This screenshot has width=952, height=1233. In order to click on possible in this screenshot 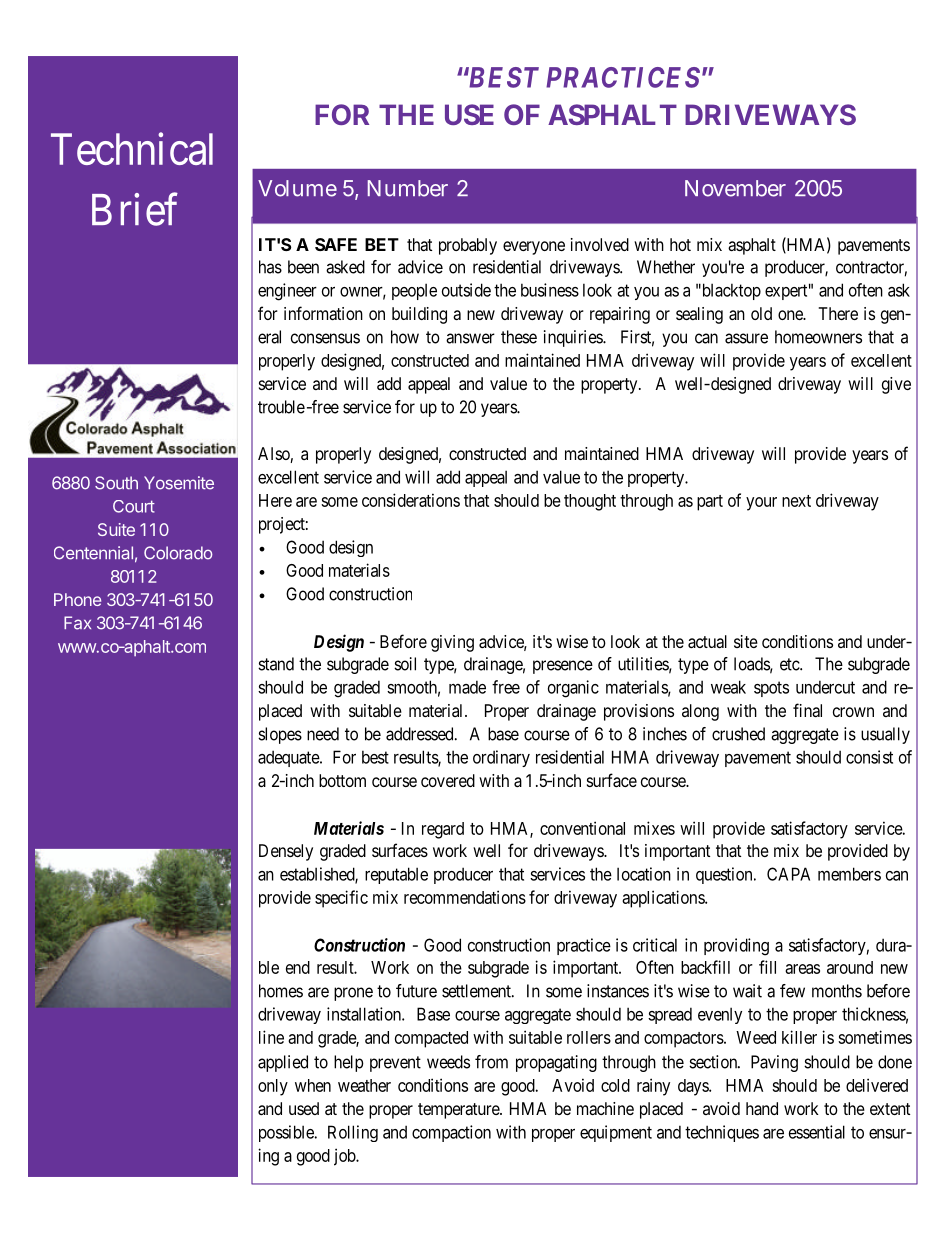, I will do `click(287, 1133)`.
